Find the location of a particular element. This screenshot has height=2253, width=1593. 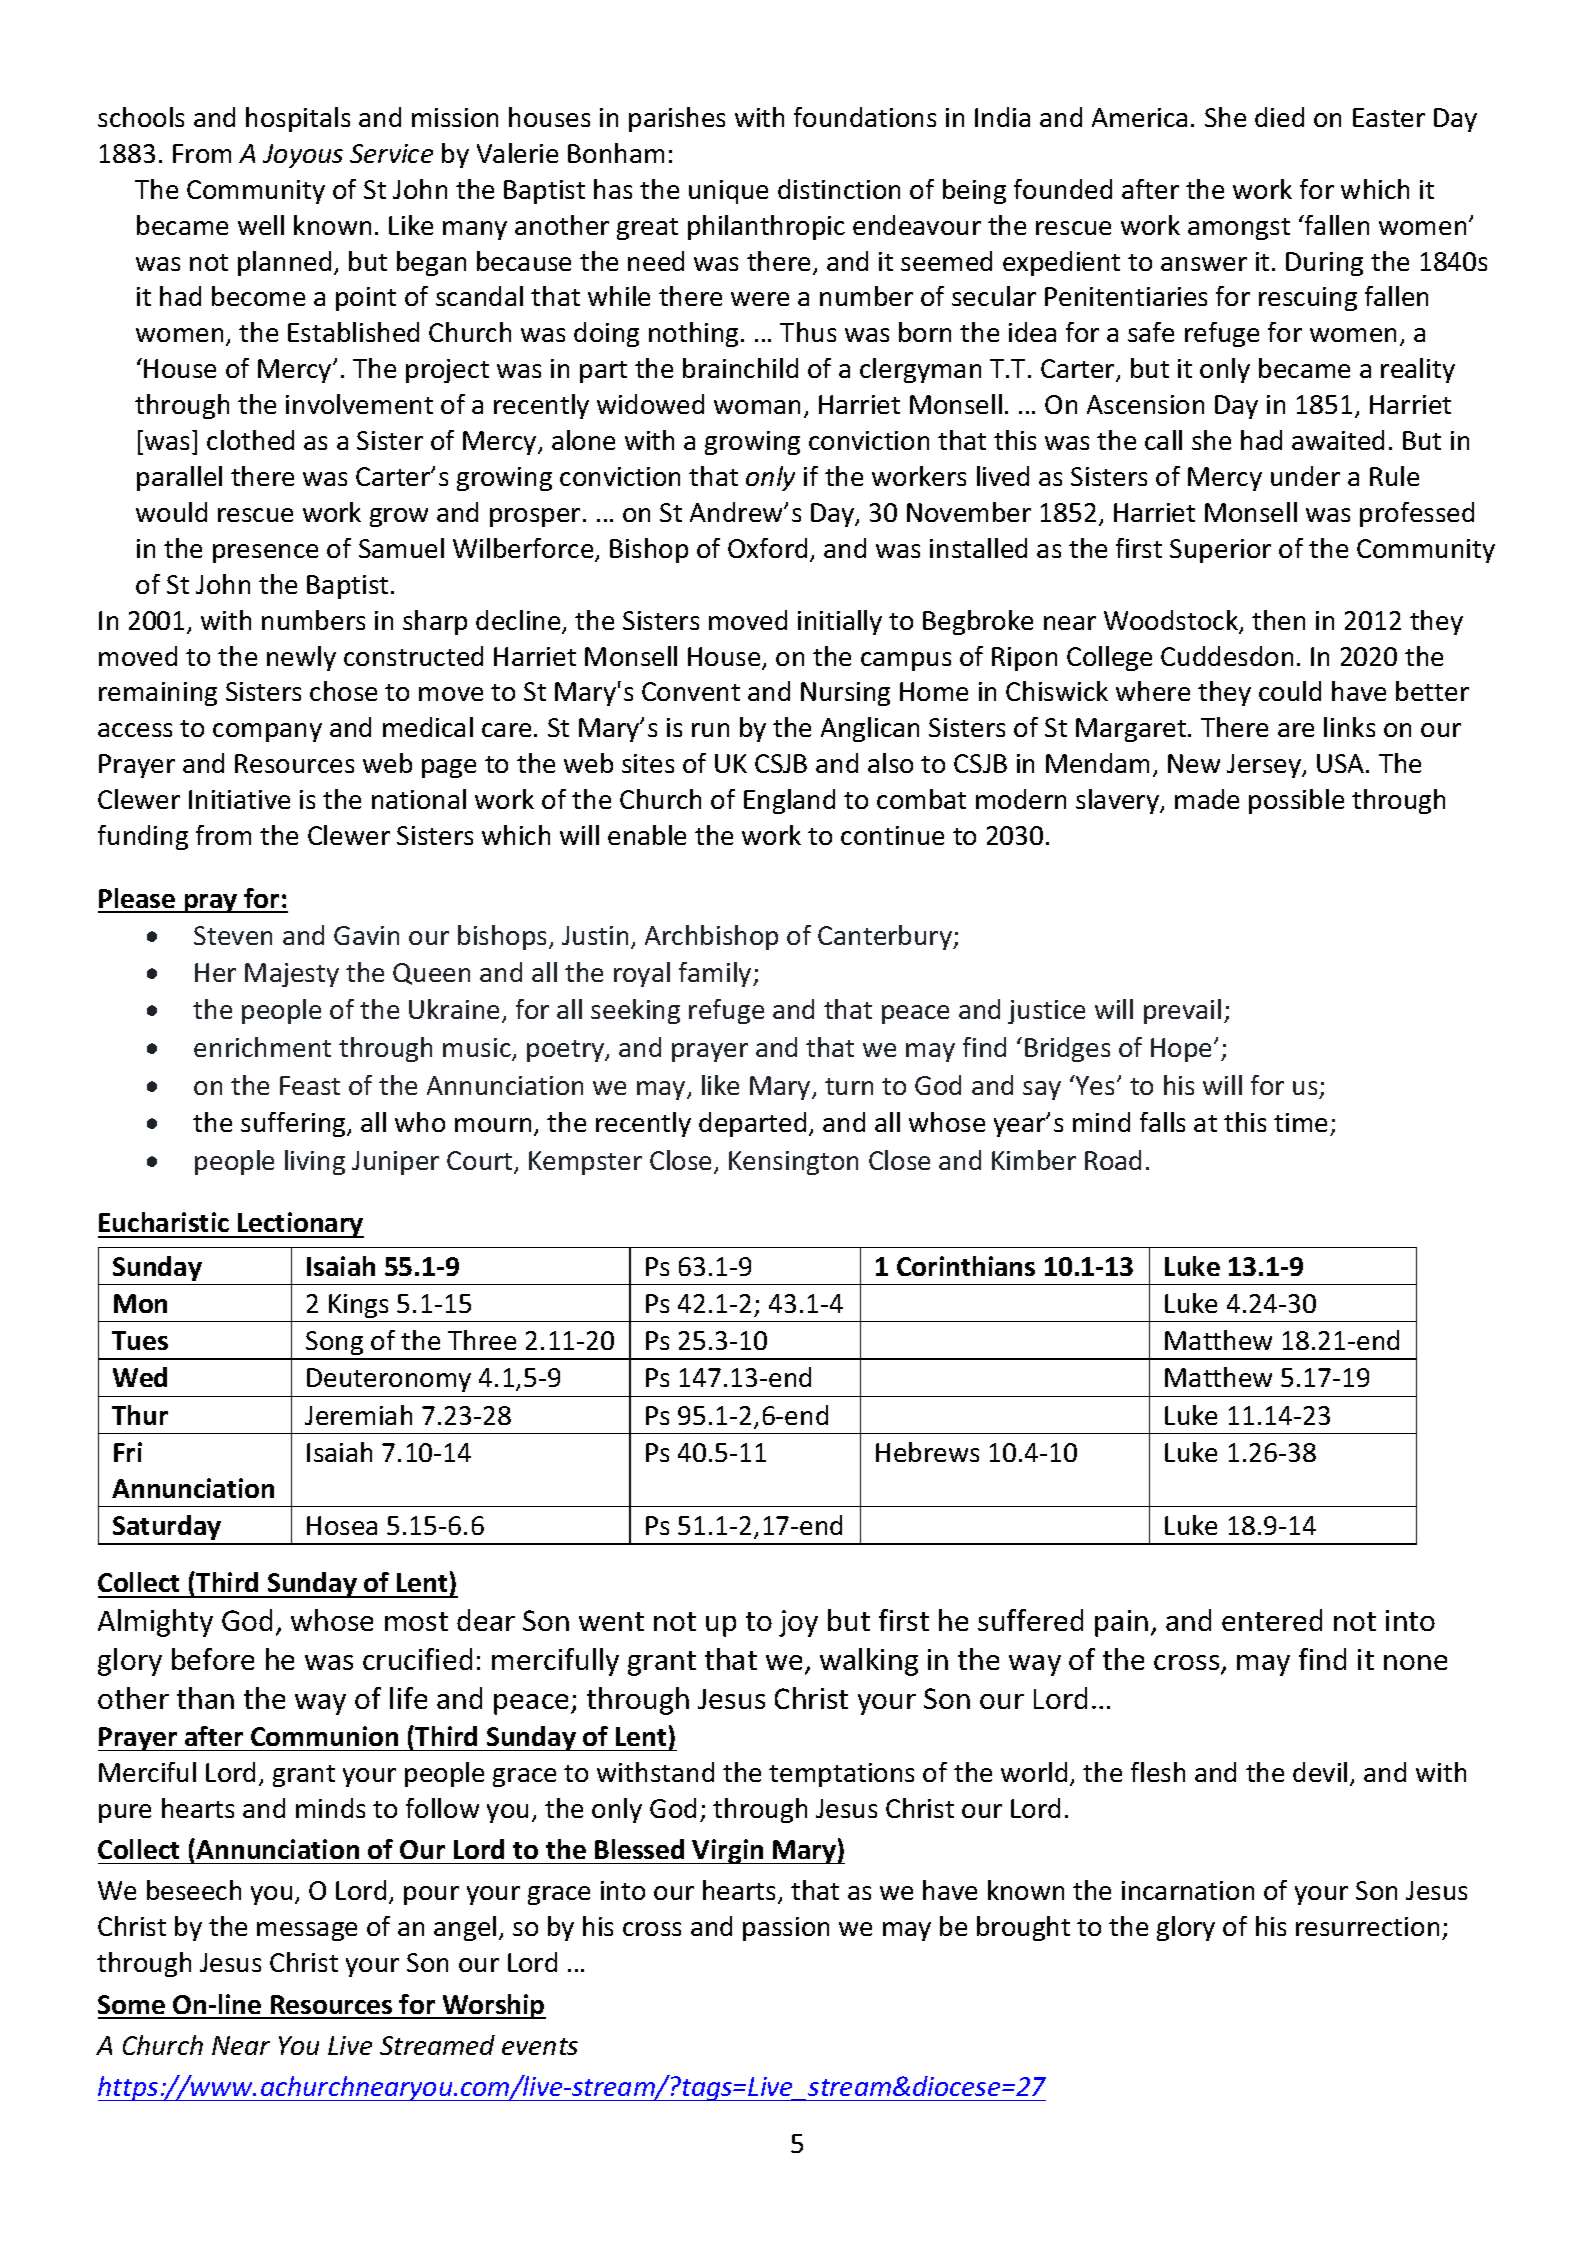

Joyous is located at coordinates (303, 156).
